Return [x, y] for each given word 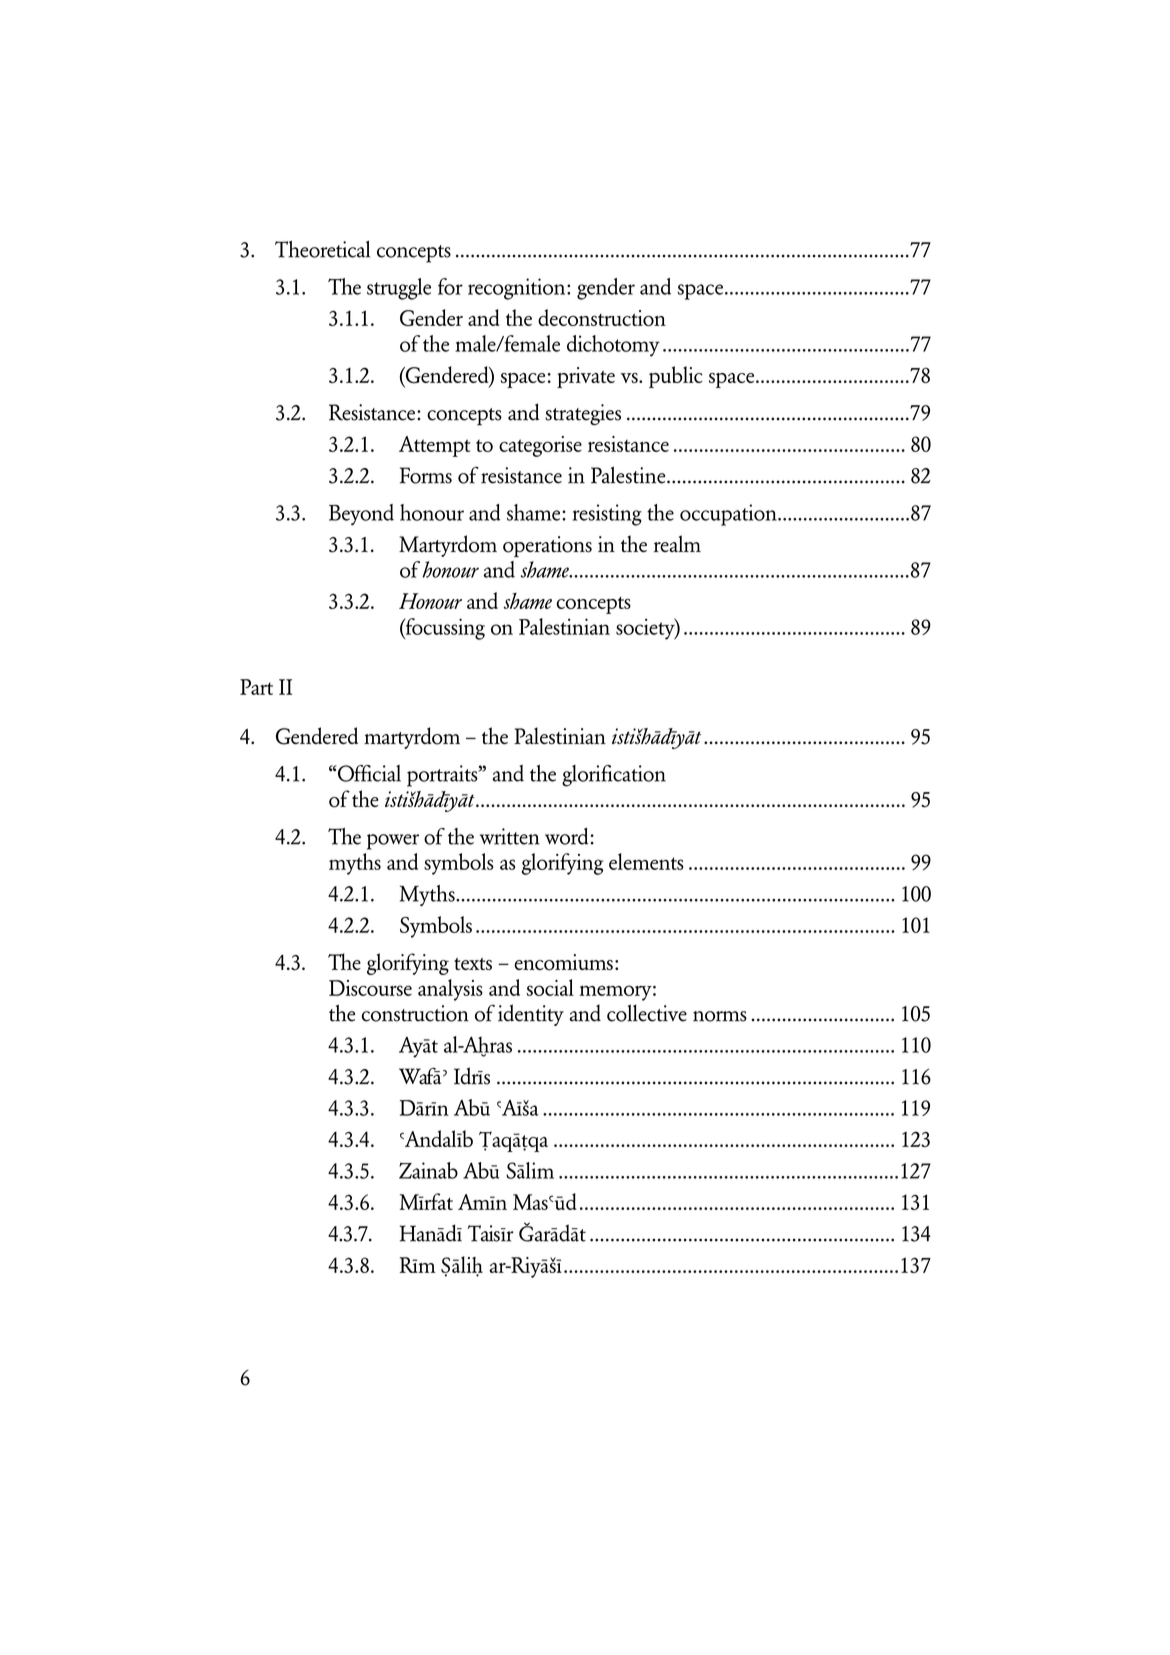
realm [677, 543]
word [568, 836]
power [393, 842]
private [586, 377]
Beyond [361, 515]
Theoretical [322, 249]
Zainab [428, 1170]
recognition [518, 289]
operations [547, 546]
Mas [531, 1202]
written [510, 836]
